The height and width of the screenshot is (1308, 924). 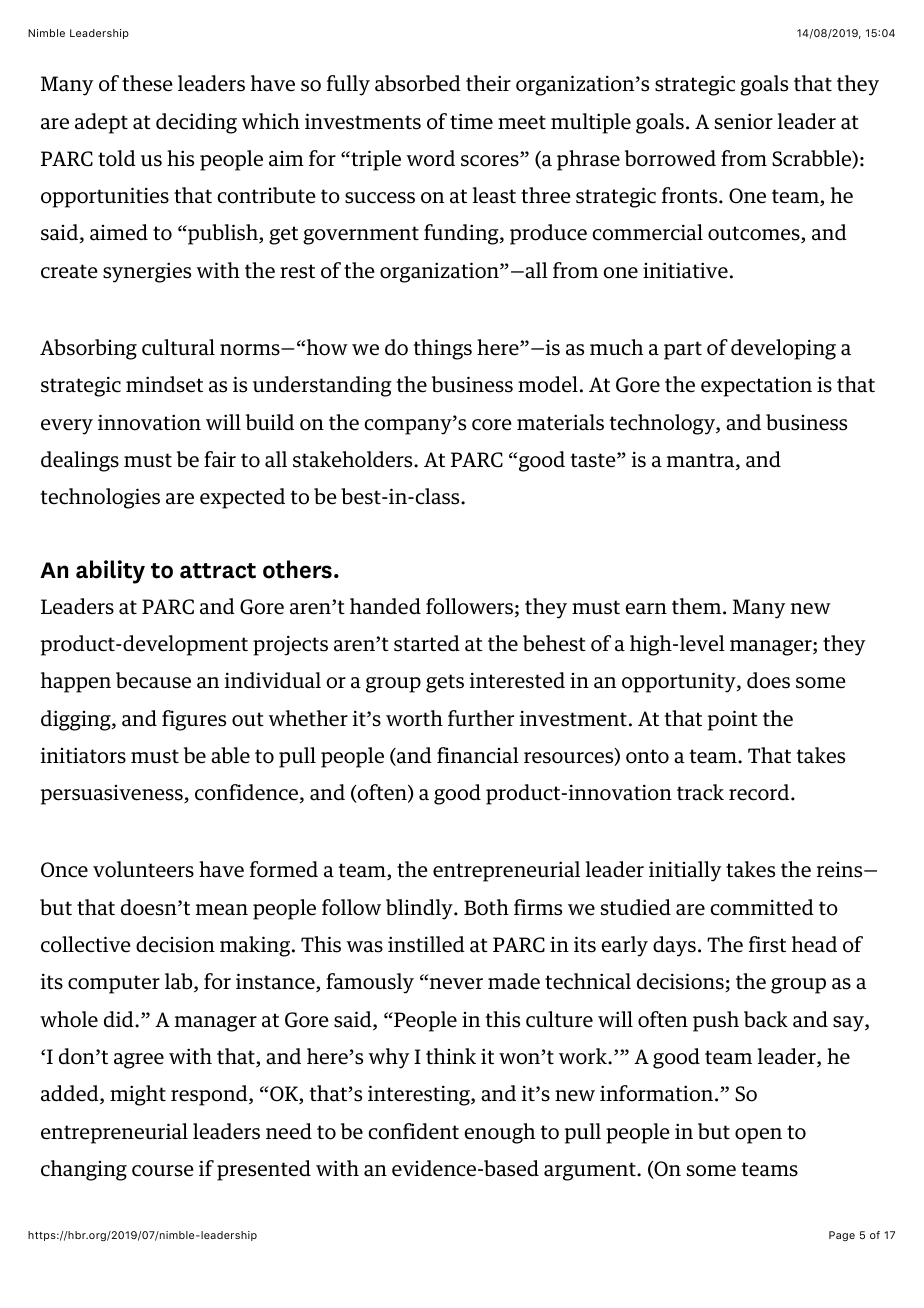 What do you see at coordinates (442, 349) in the screenshot?
I see `things` at bounding box center [442, 349].
